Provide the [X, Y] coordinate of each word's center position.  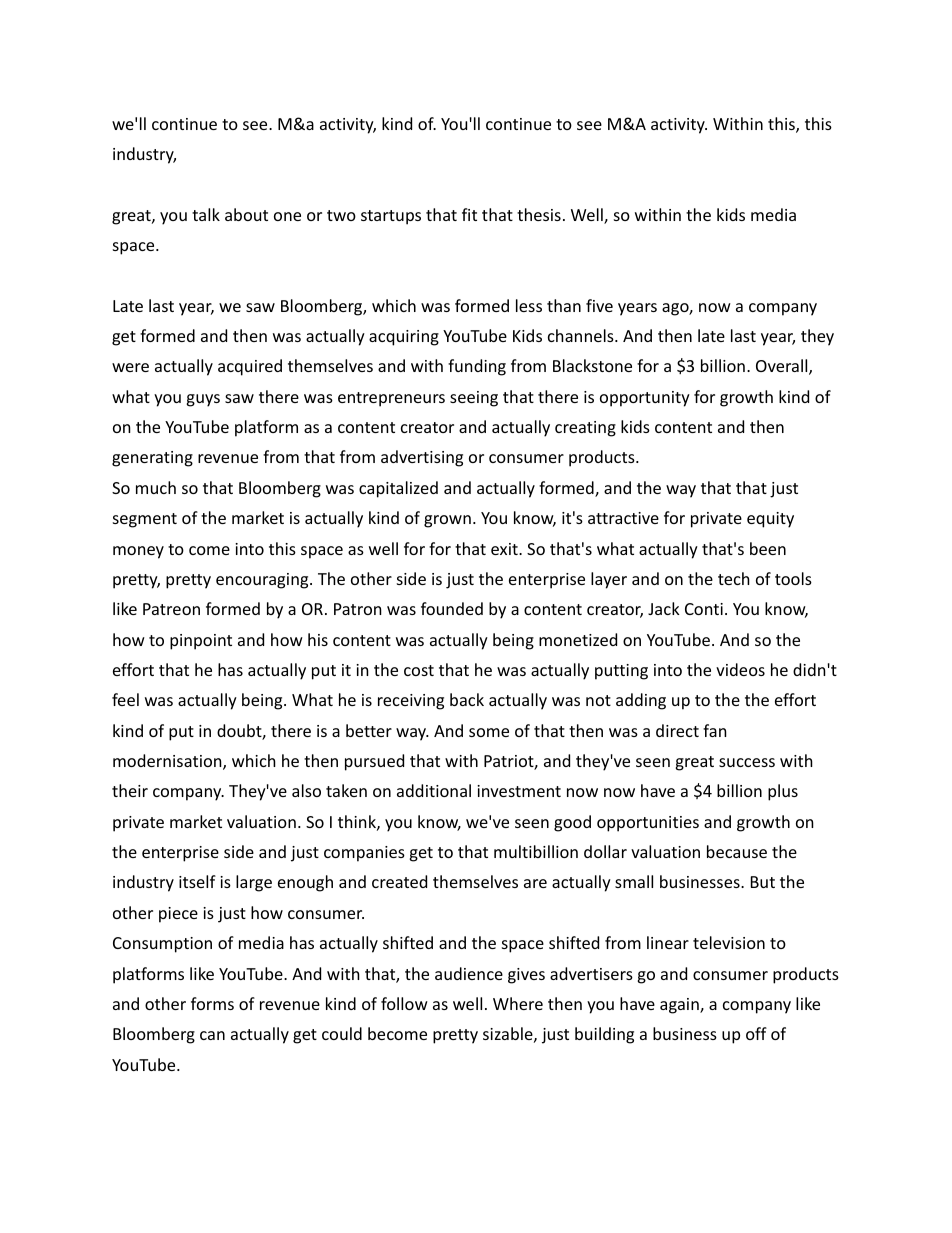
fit [469, 214]
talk [206, 214]
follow [404, 1003]
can [212, 1035]
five [599, 305]
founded [452, 608]
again [680, 1006]
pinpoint [201, 642]
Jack [664, 608]
